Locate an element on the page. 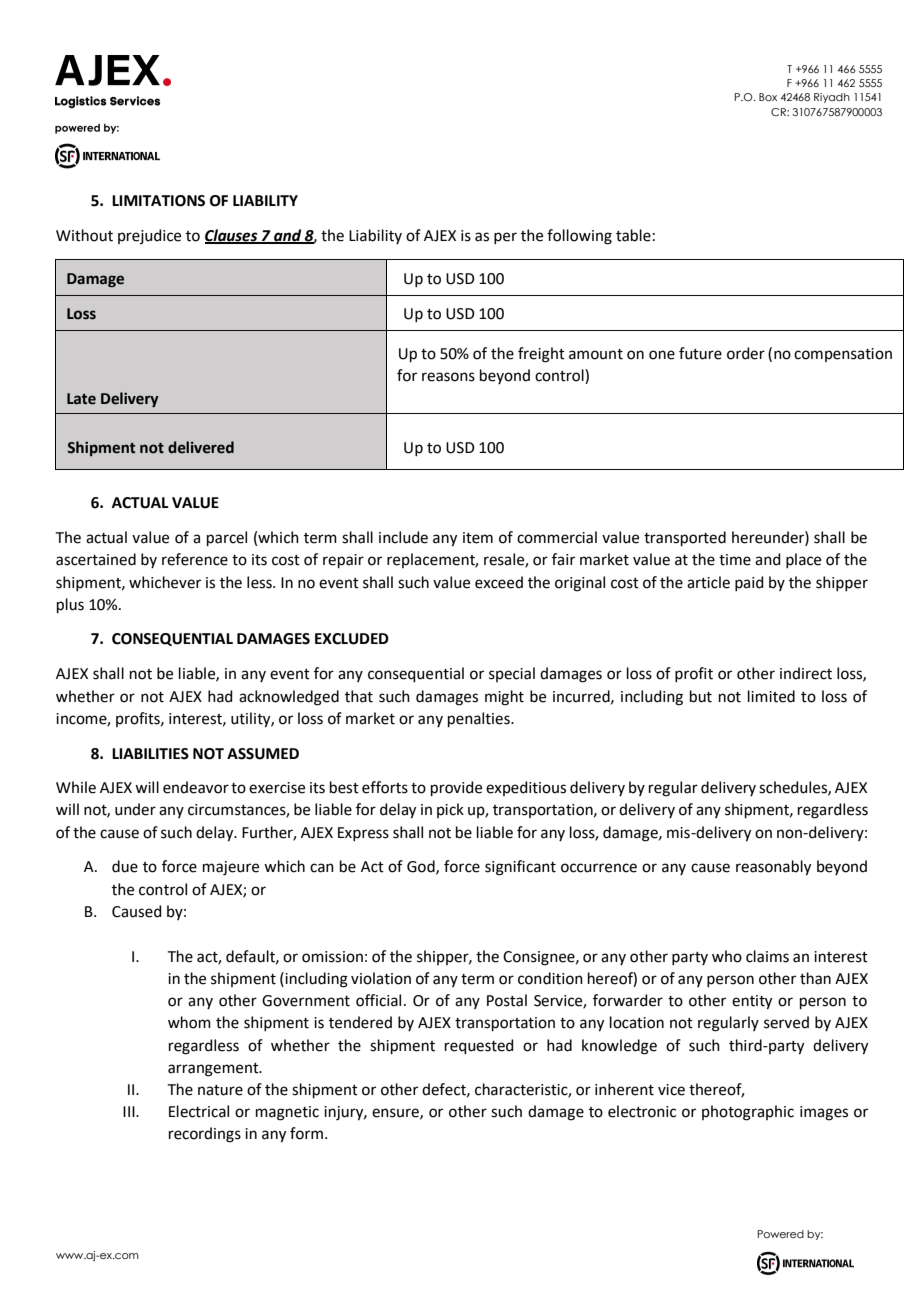 This page has width=924, height=1308. following is located at coordinates (579, 237).
